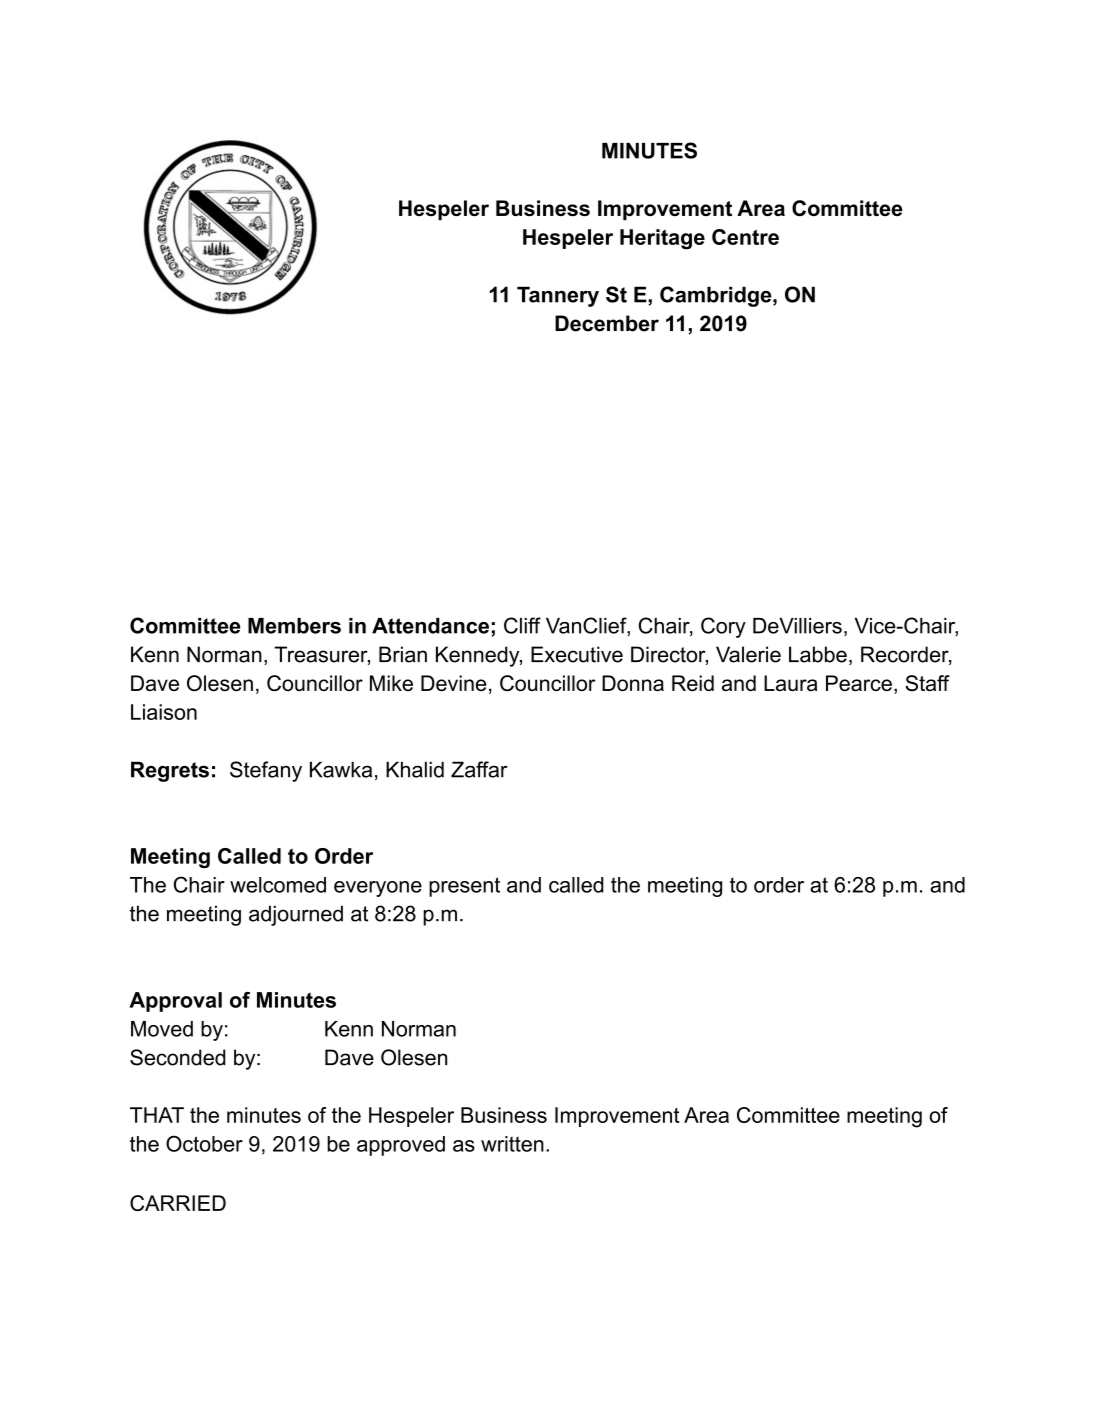  I want to click on Devine, so click(453, 683).
